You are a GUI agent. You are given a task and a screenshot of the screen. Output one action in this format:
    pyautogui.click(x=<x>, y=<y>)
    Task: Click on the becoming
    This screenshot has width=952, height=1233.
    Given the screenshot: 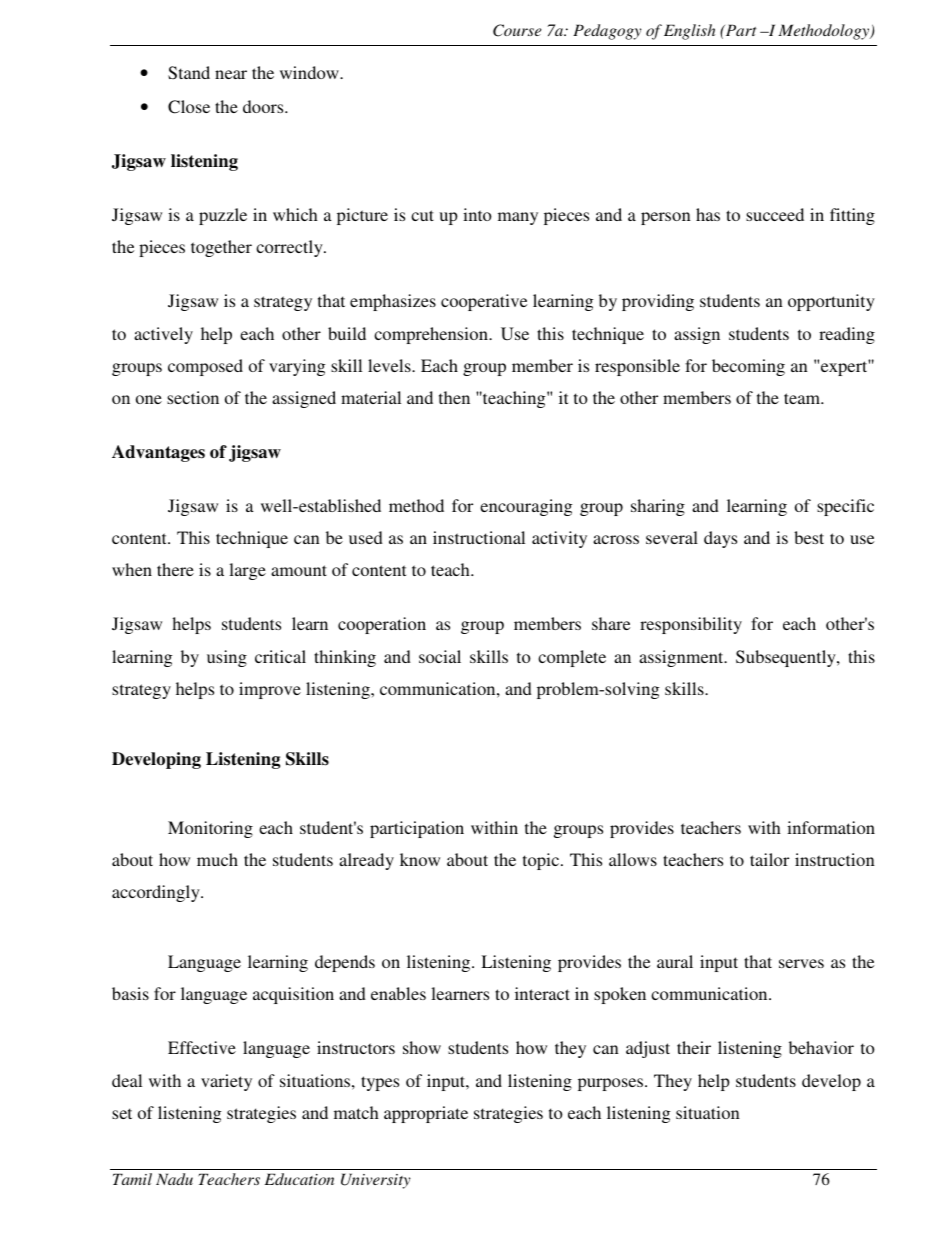 What is the action you would take?
    pyautogui.click(x=748, y=367)
